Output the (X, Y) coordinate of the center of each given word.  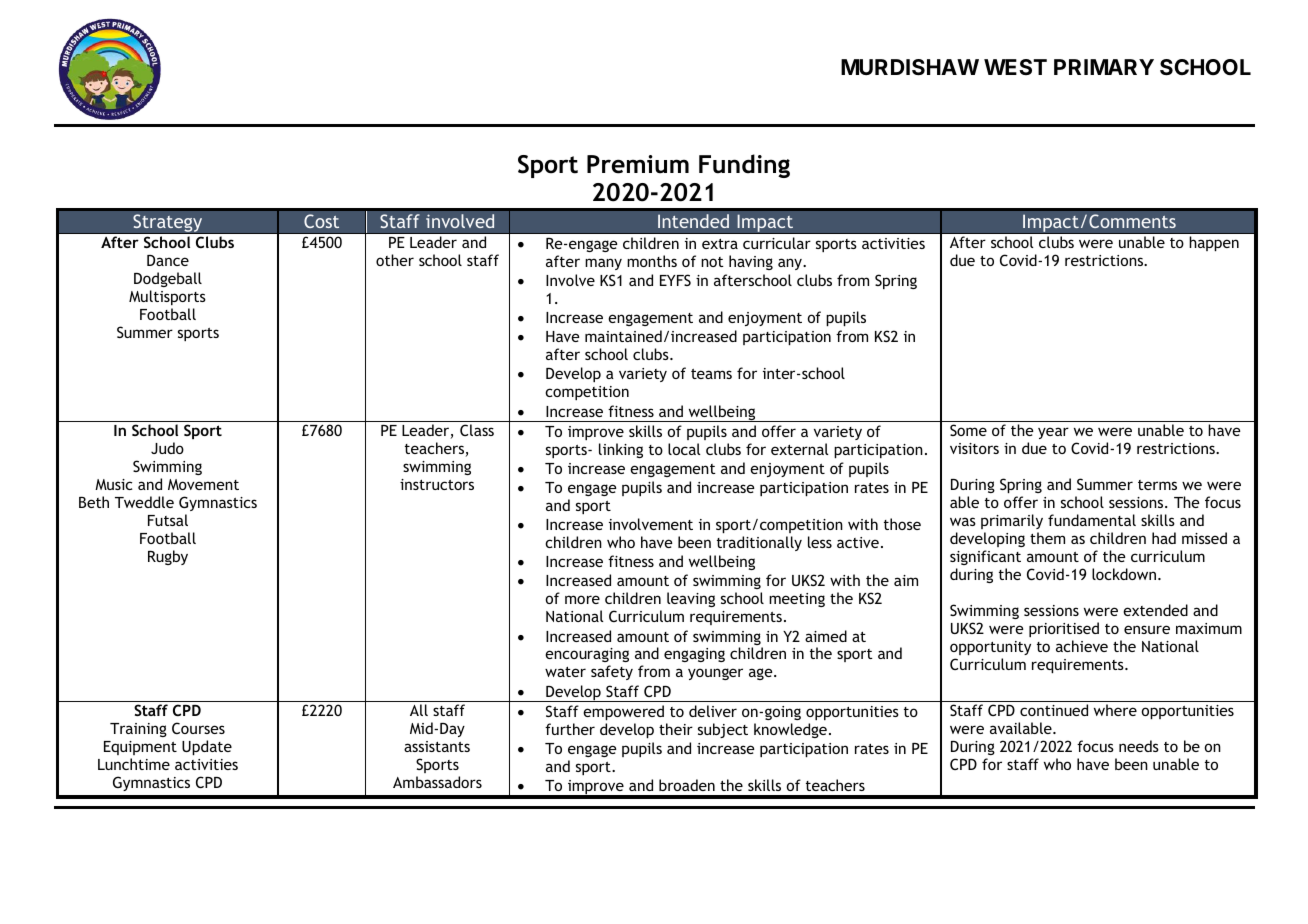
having (751, 262)
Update (207, 747)
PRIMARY (1104, 67)
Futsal (168, 520)
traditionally (759, 543)
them (1047, 538)
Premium (638, 164)
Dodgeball (168, 279)
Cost (321, 221)
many (603, 264)
